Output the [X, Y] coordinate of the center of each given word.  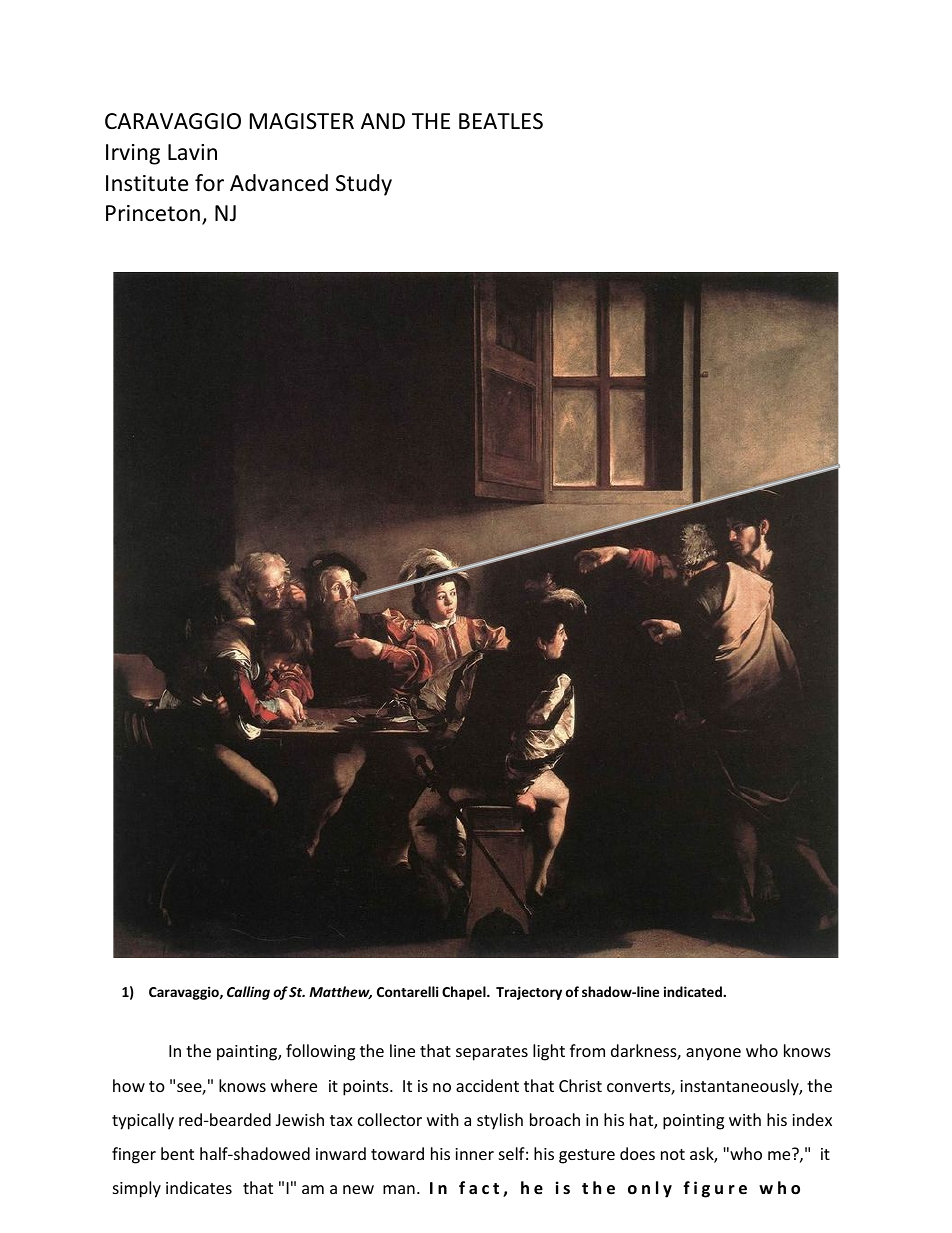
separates [492, 1053]
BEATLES [501, 121]
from [587, 1050]
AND [383, 121]
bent [177, 1153]
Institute [147, 183]
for [209, 183]
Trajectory [529, 993]
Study [364, 185]
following [320, 1052]
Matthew [340, 992]
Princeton [153, 213]
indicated [694, 991]
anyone [713, 1054]
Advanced [279, 183]
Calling [248, 993]
